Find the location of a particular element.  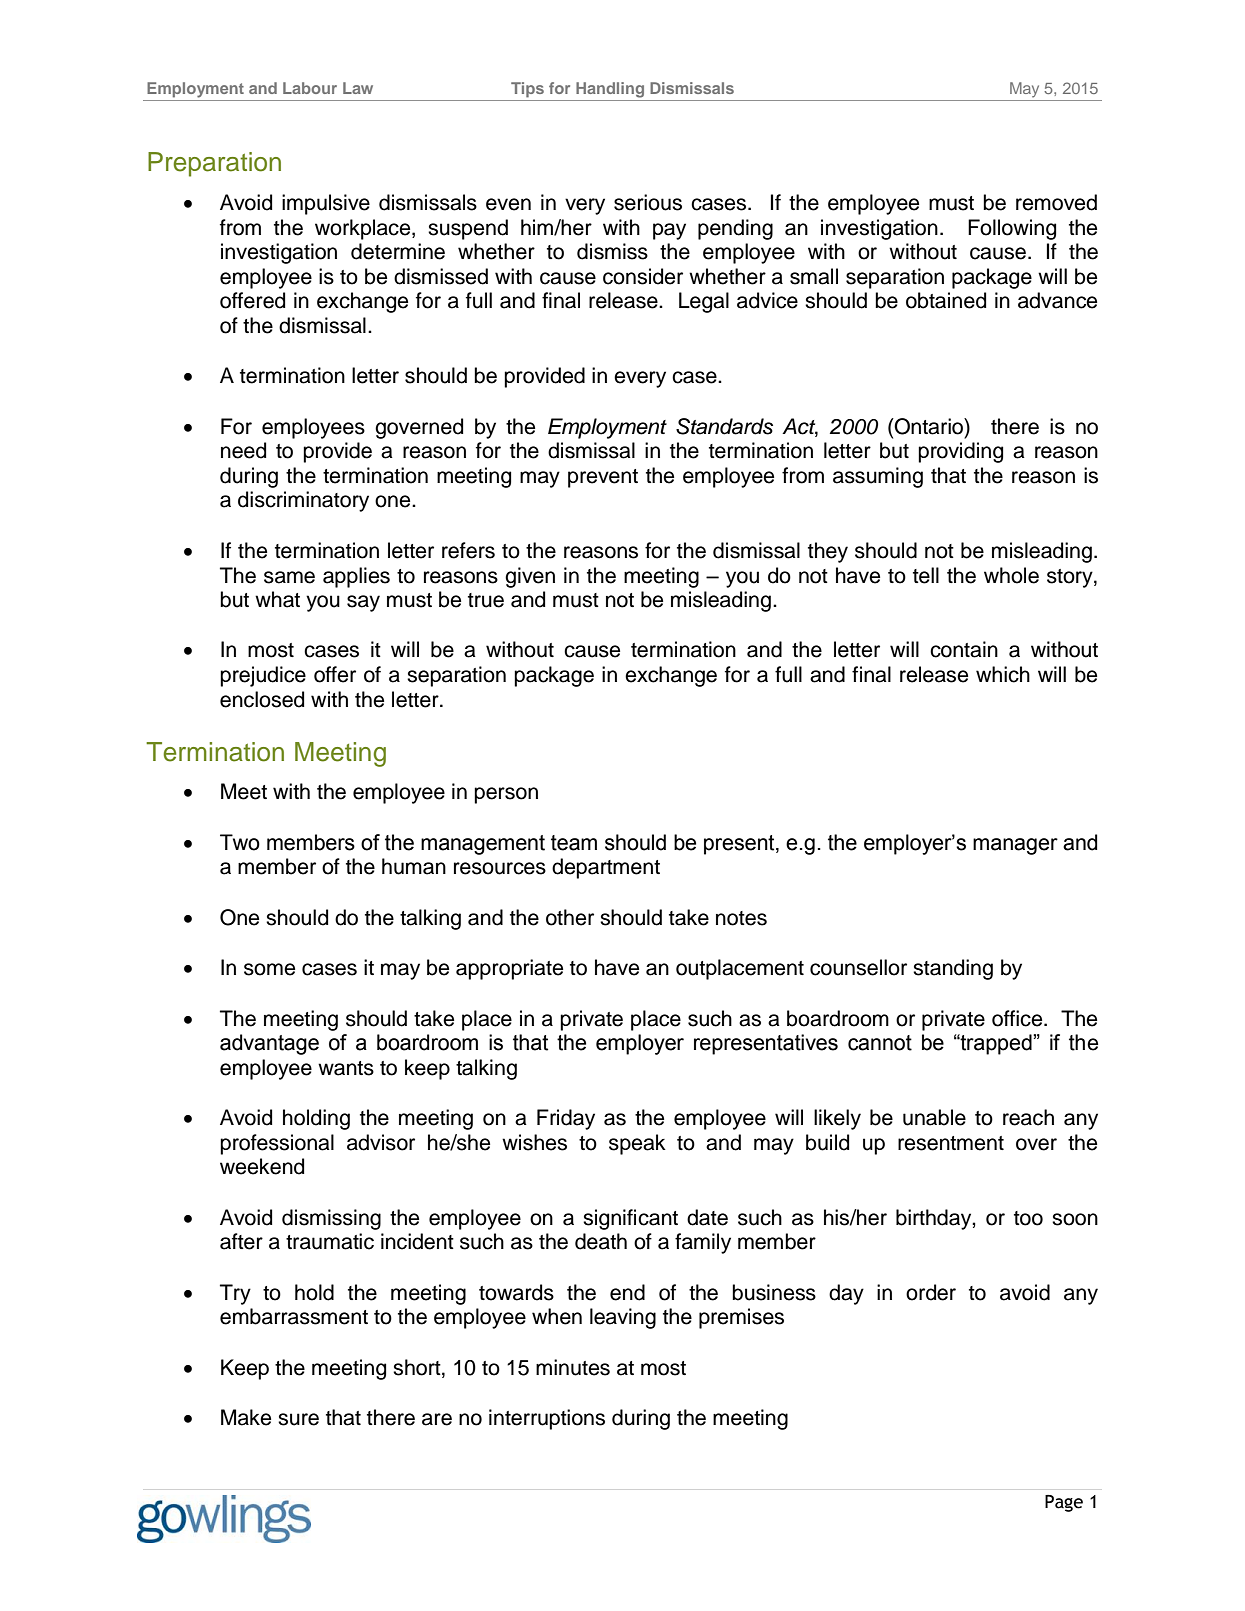

removed is located at coordinates (1056, 202).
